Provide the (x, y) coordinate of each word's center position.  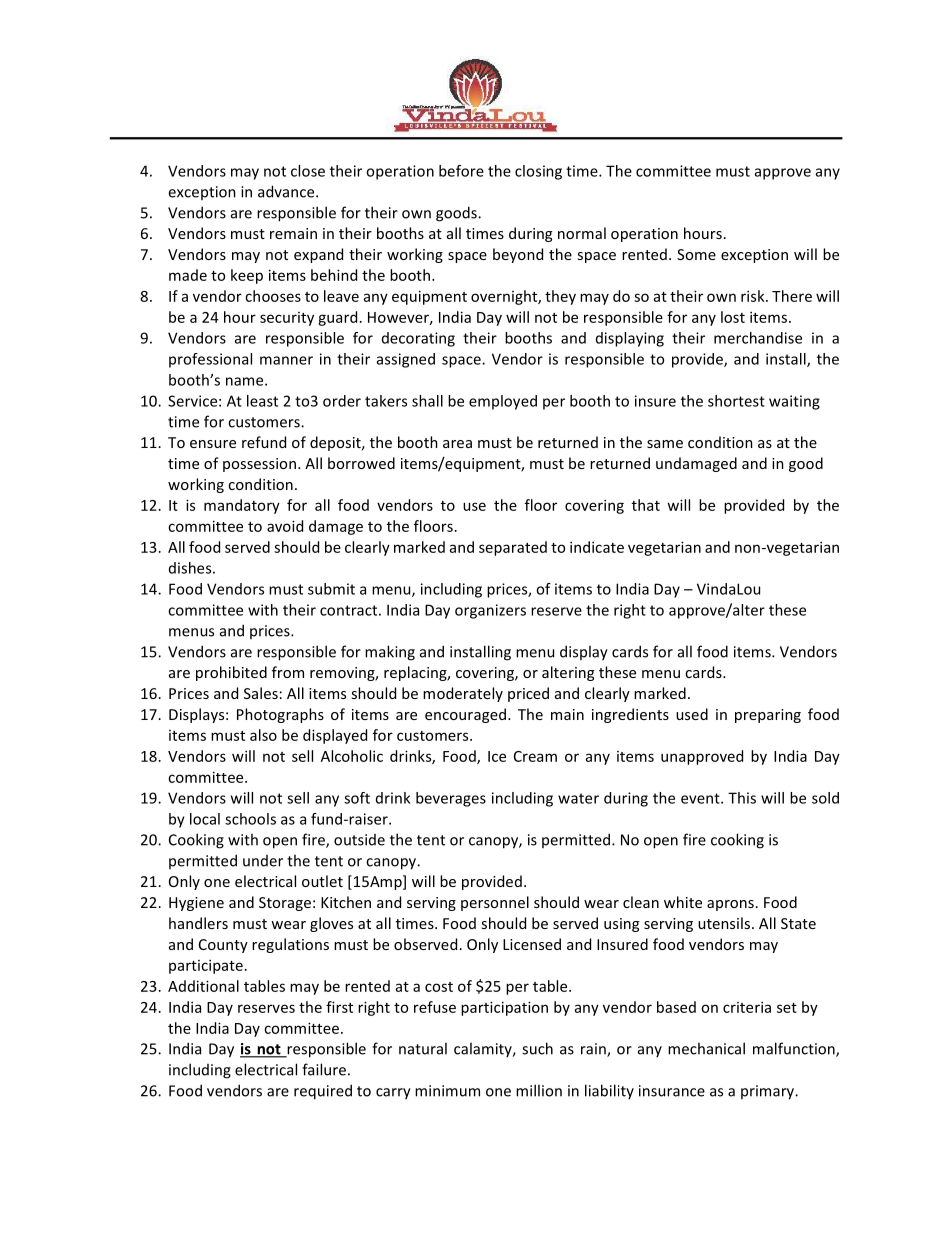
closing (538, 172)
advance (287, 191)
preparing (768, 716)
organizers (490, 611)
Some (696, 254)
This (742, 798)
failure (324, 1069)
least (262, 401)
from (288, 672)
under (263, 861)
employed (503, 402)
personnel (495, 903)
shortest (736, 401)
